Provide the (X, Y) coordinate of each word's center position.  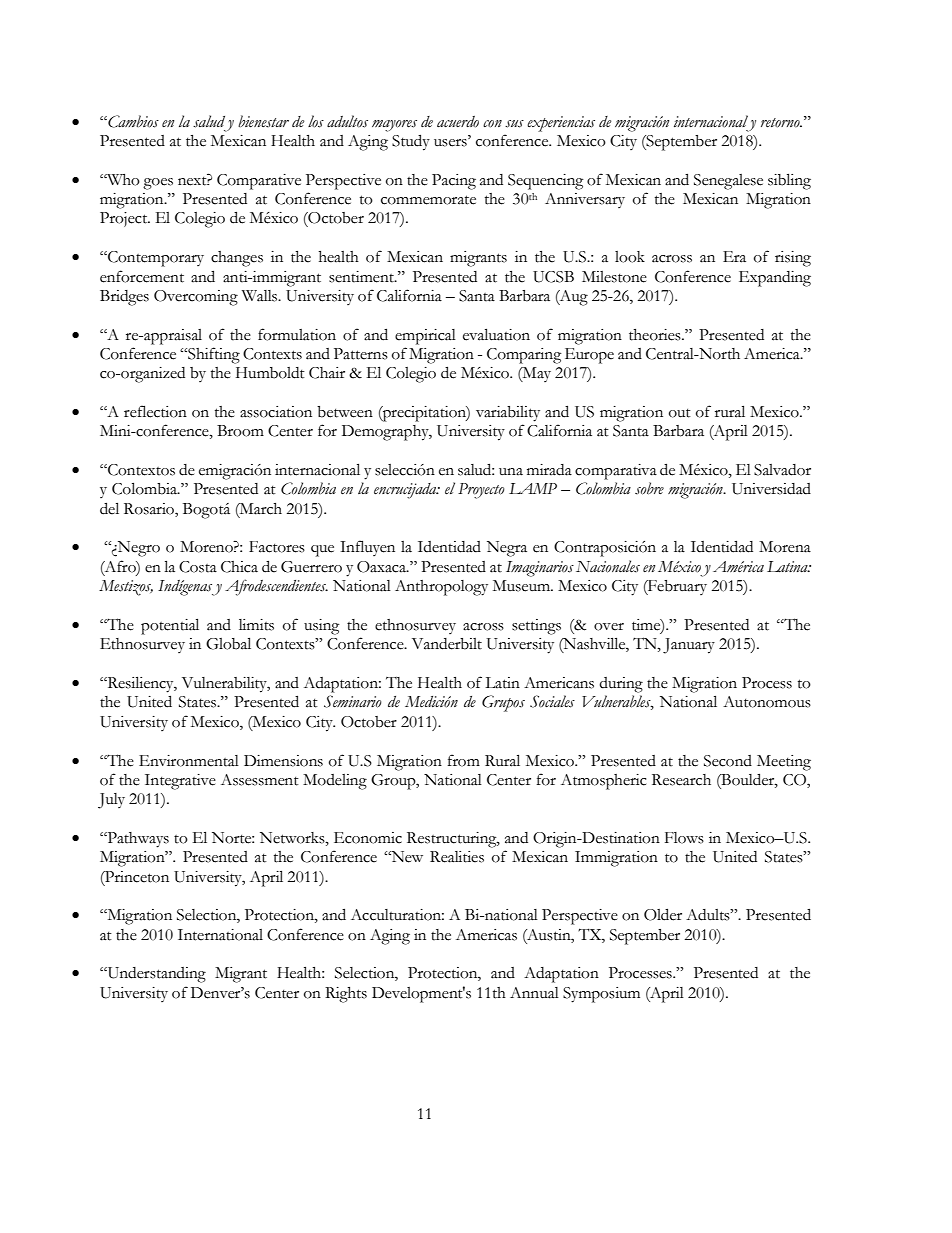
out (680, 413)
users (451, 142)
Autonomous (767, 702)
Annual (534, 993)
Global (228, 643)
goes (158, 184)
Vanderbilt (447, 644)
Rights (346, 995)
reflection (155, 411)
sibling (789, 181)
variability (508, 414)
